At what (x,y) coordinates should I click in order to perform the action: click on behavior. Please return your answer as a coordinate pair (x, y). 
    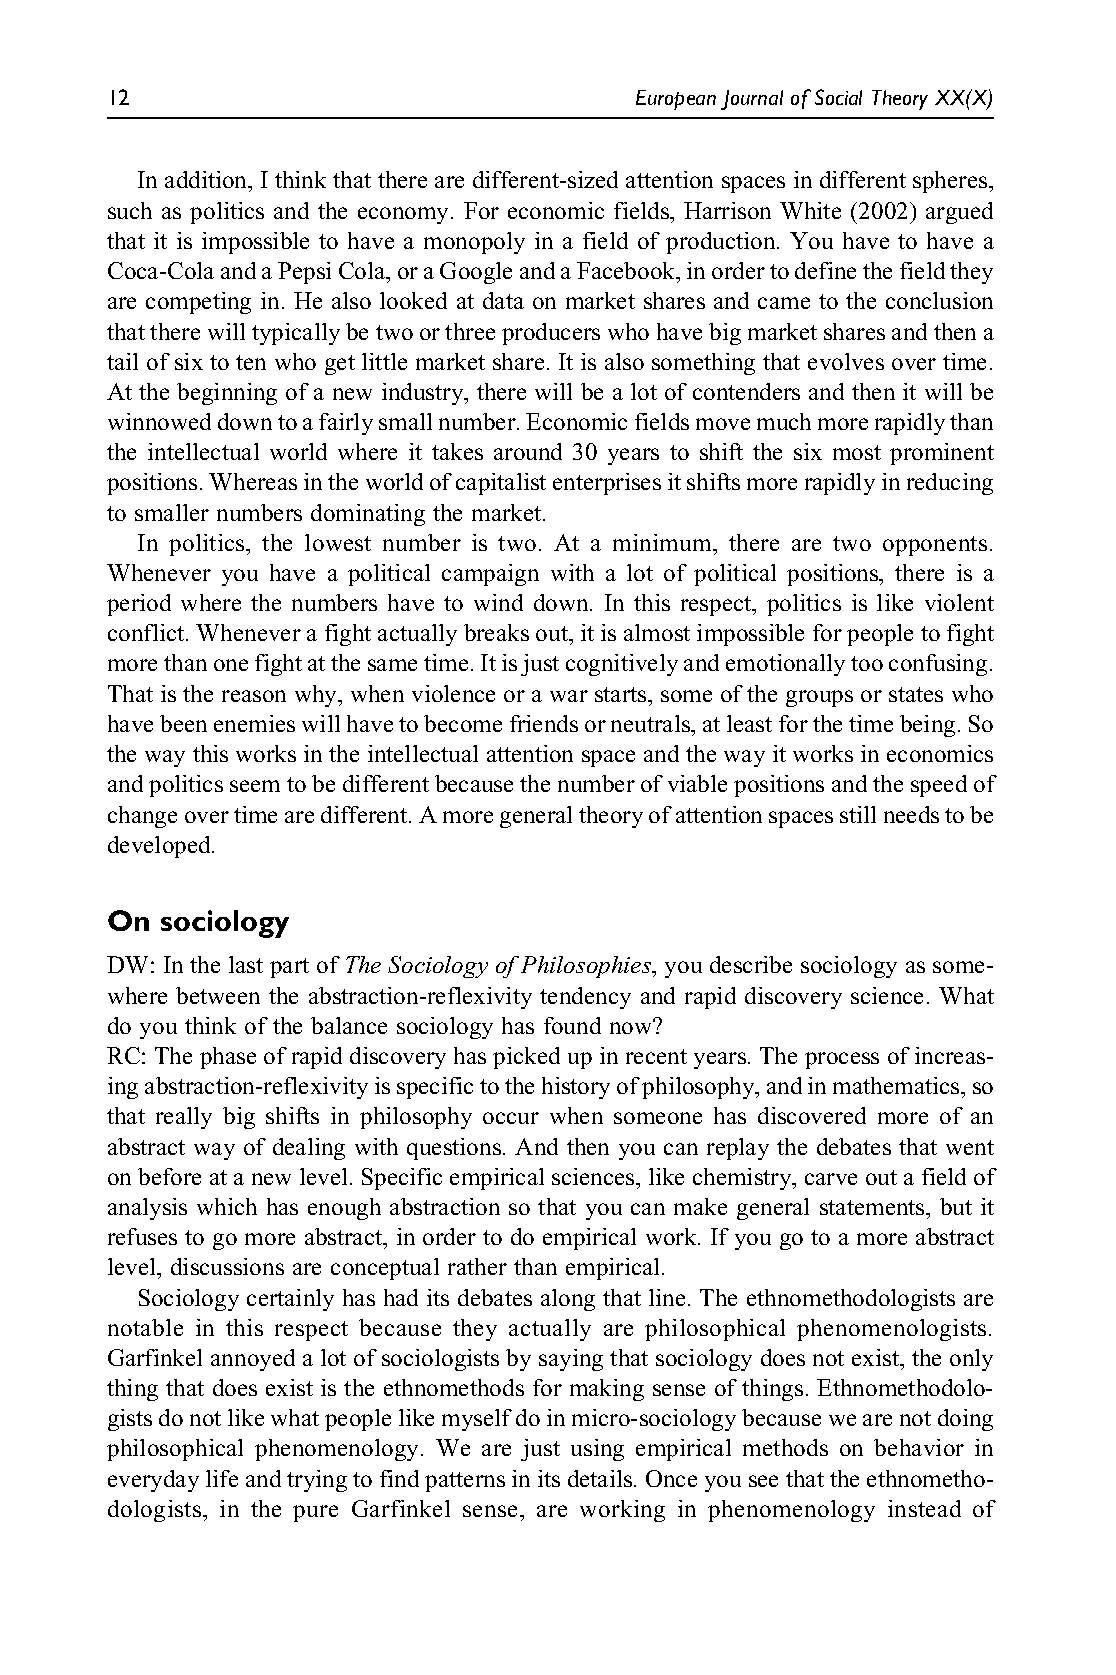
    Looking at the image, I should click on (919, 1447).
